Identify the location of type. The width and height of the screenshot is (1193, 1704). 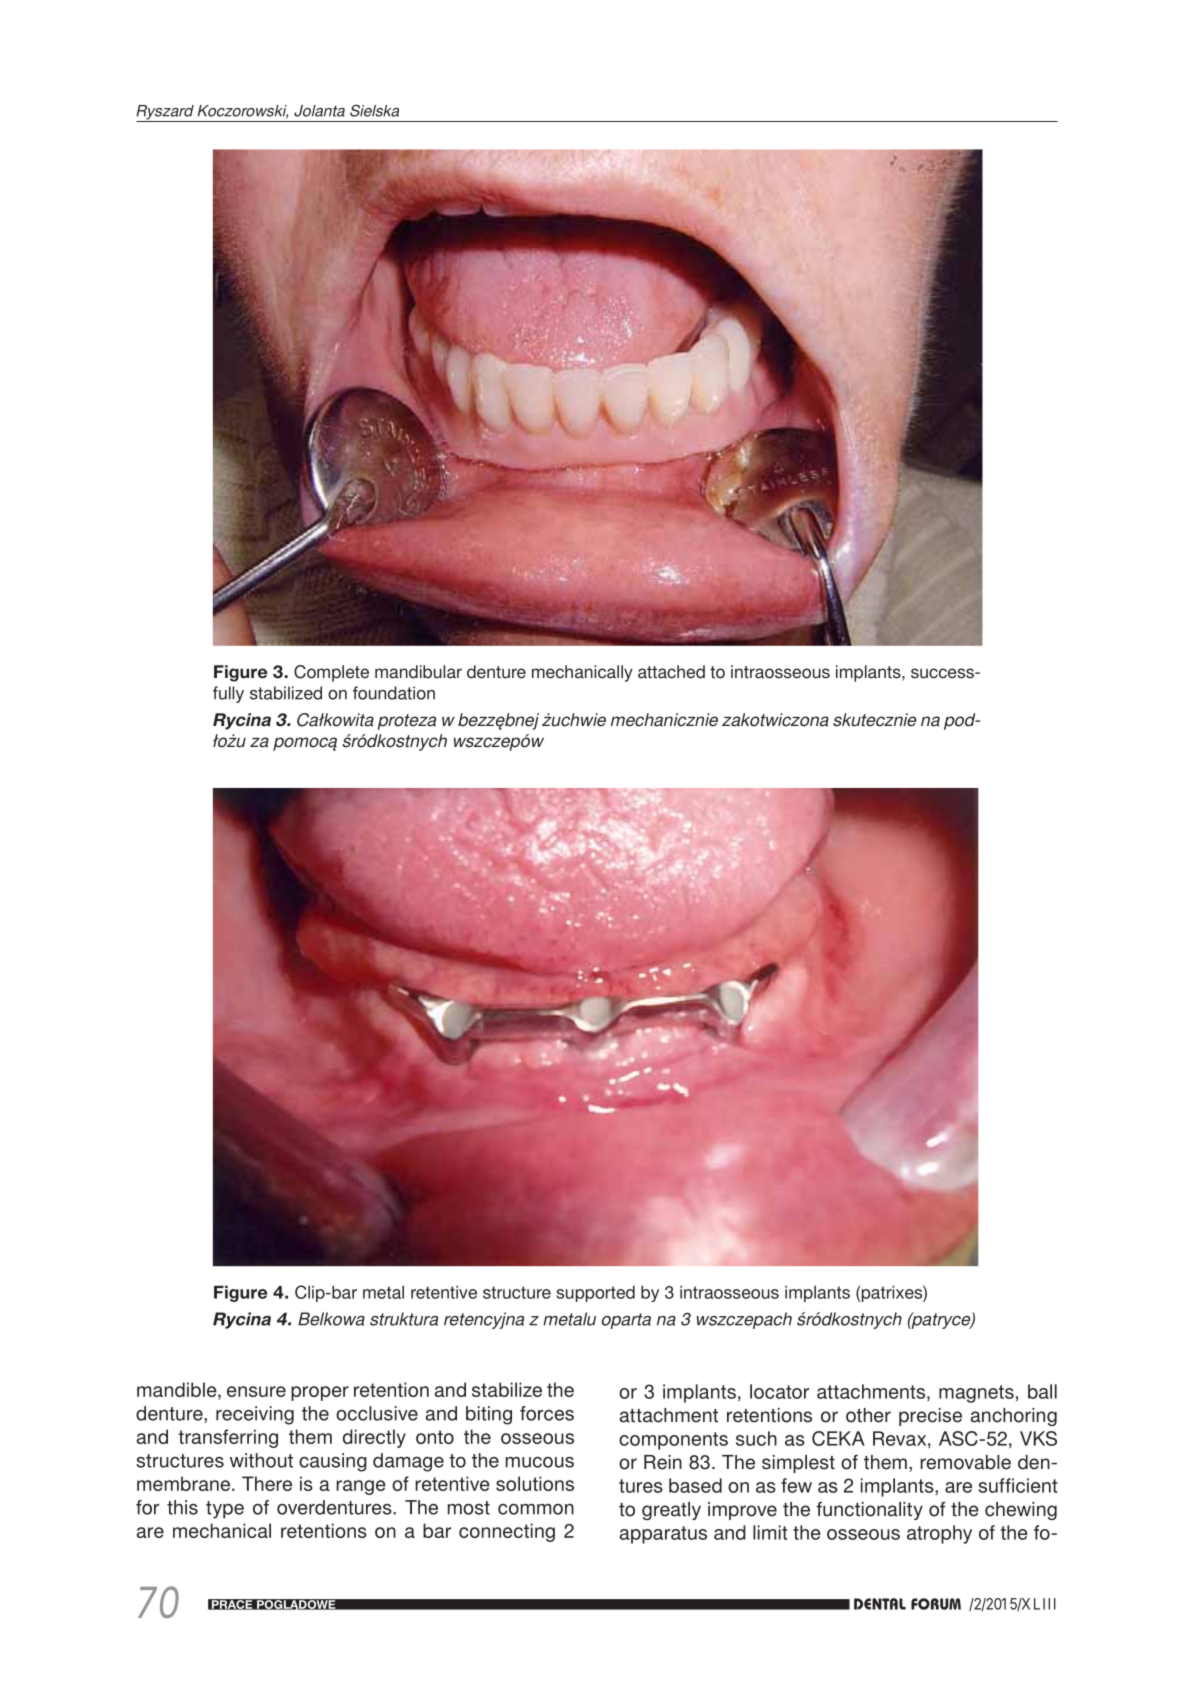
(225, 1510).
